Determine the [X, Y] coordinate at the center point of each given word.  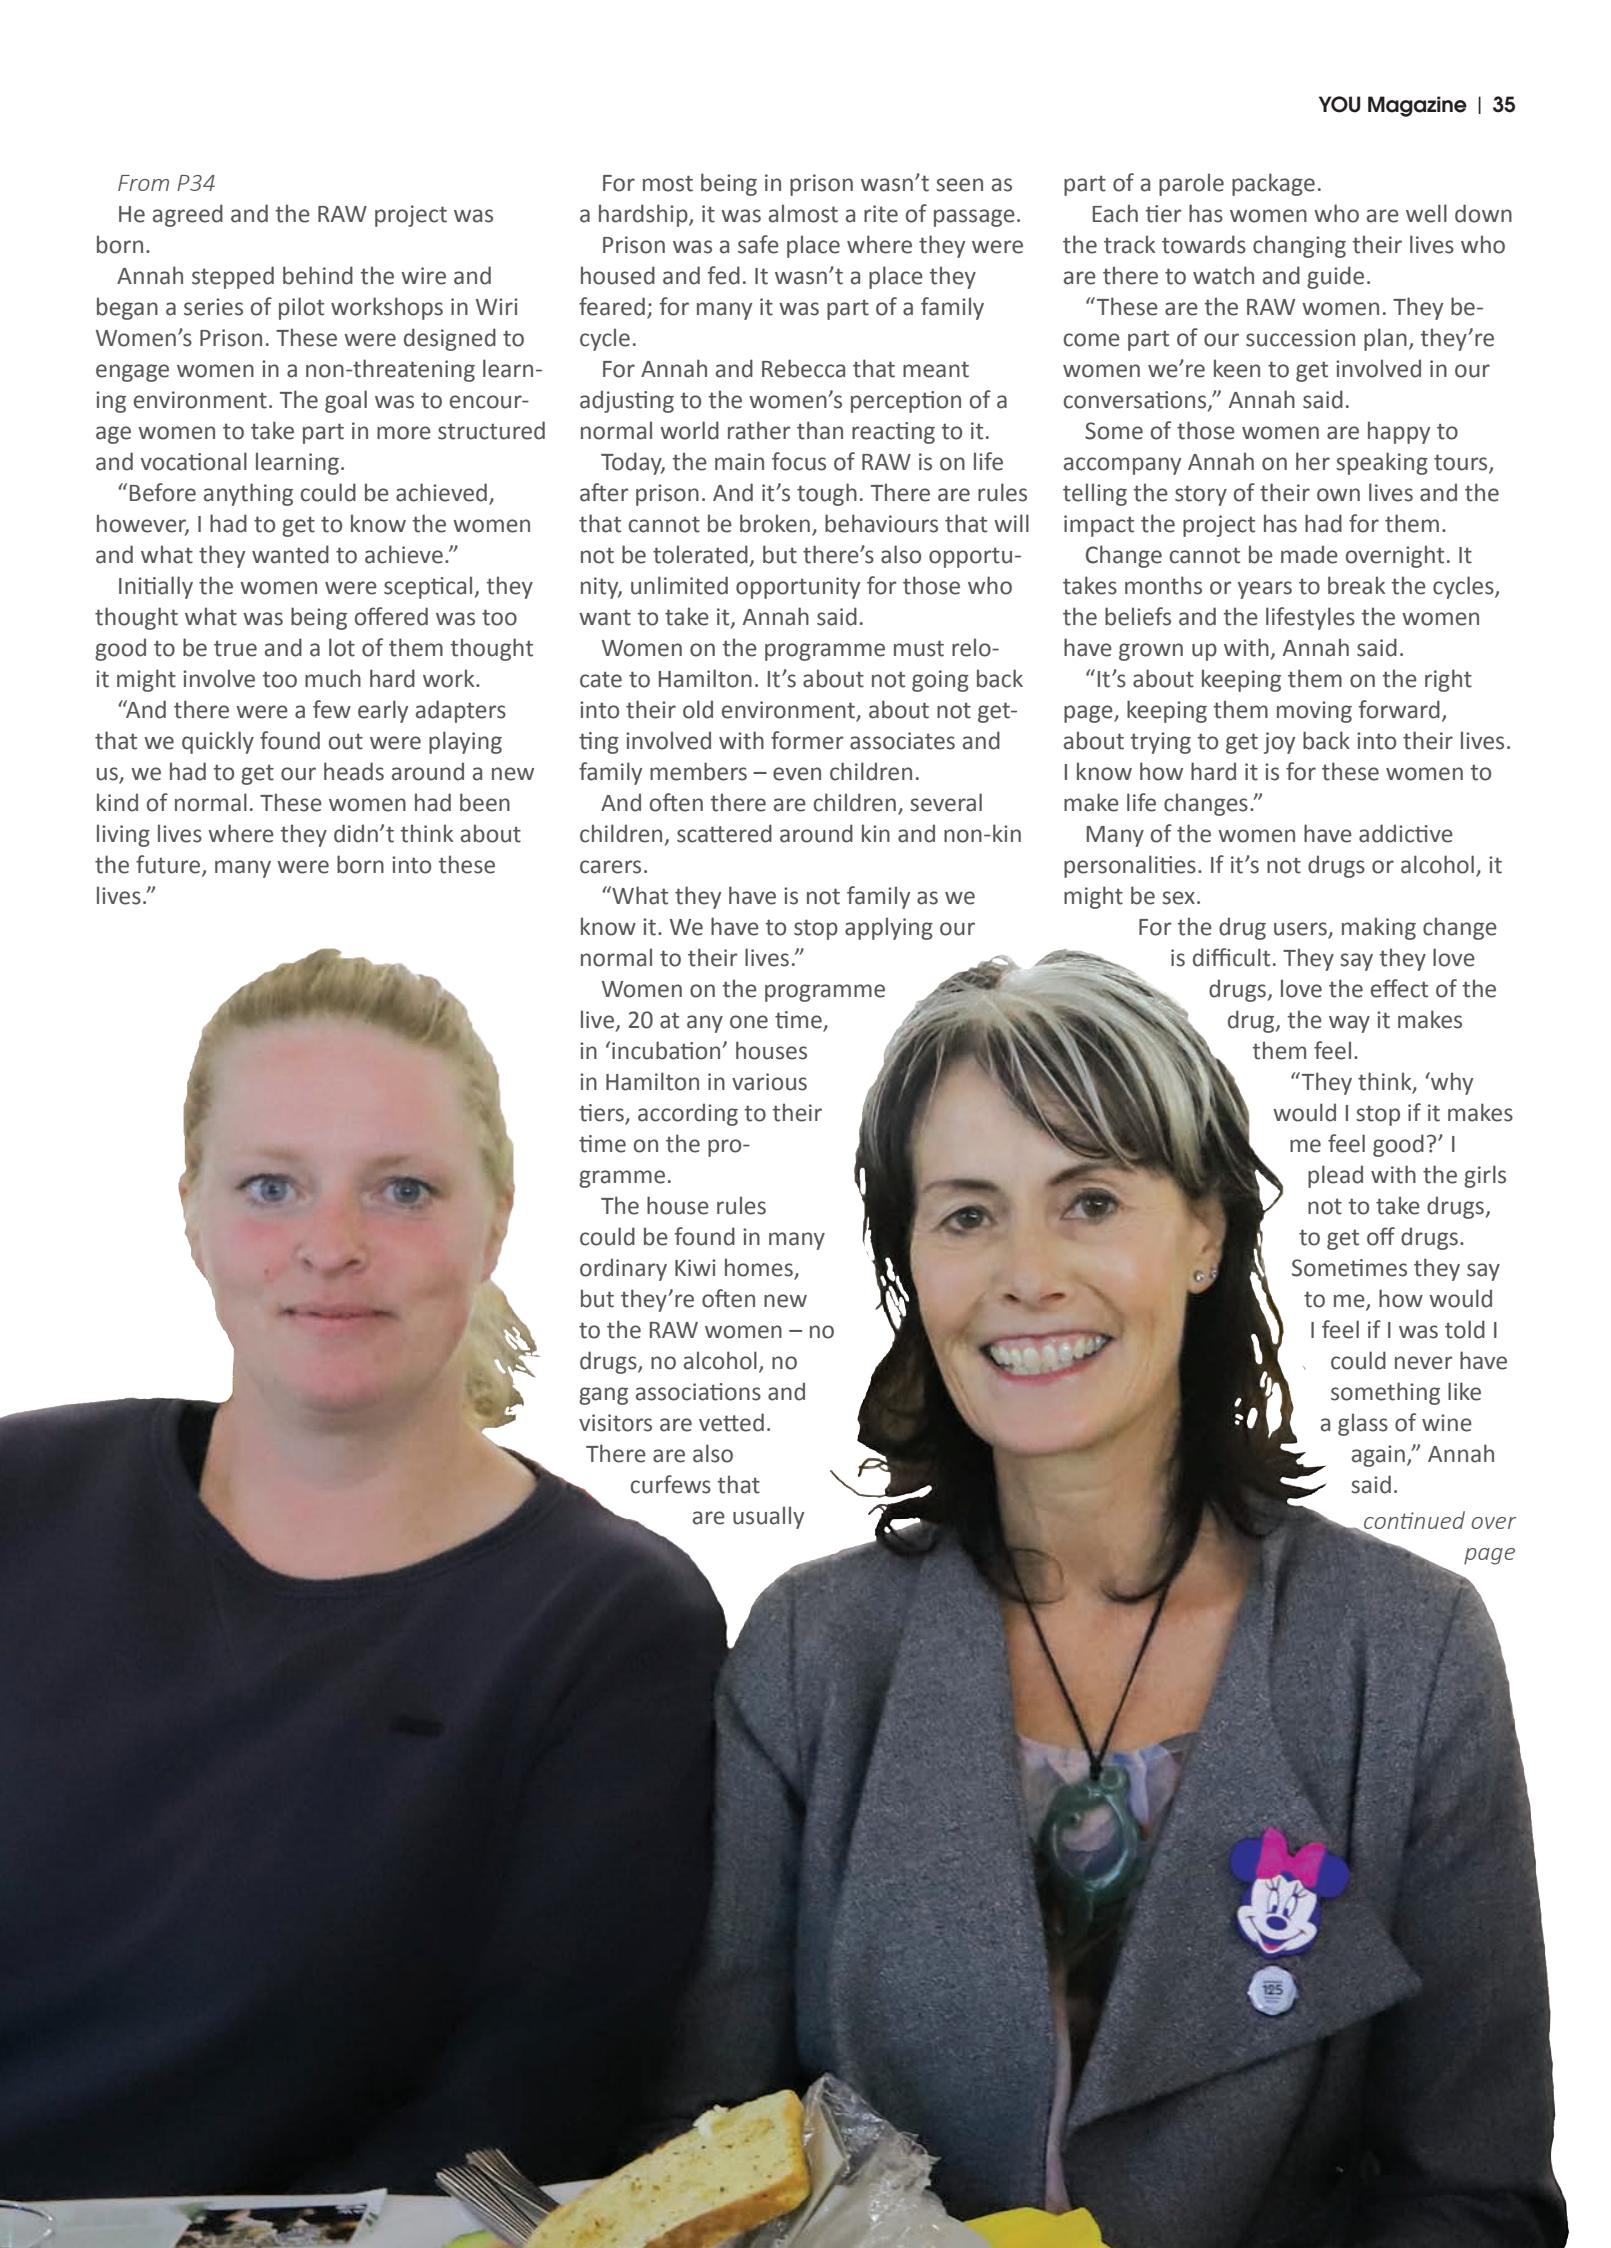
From [143, 183]
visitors [615, 1423]
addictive [1406, 833]
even [797, 774]
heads [354, 771]
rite [881, 214]
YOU [1339, 104]
